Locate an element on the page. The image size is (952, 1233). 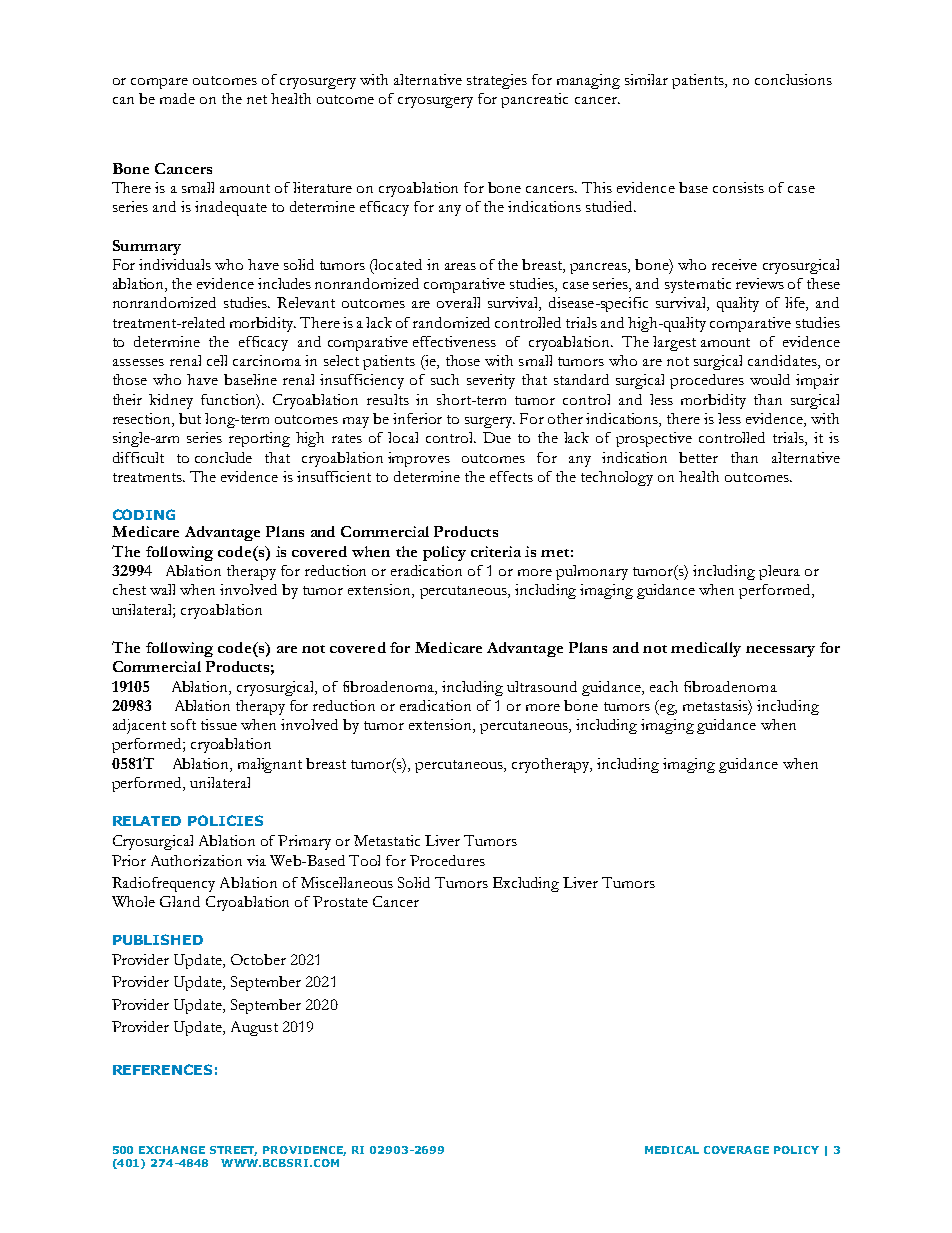
made is located at coordinates (177, 98).
